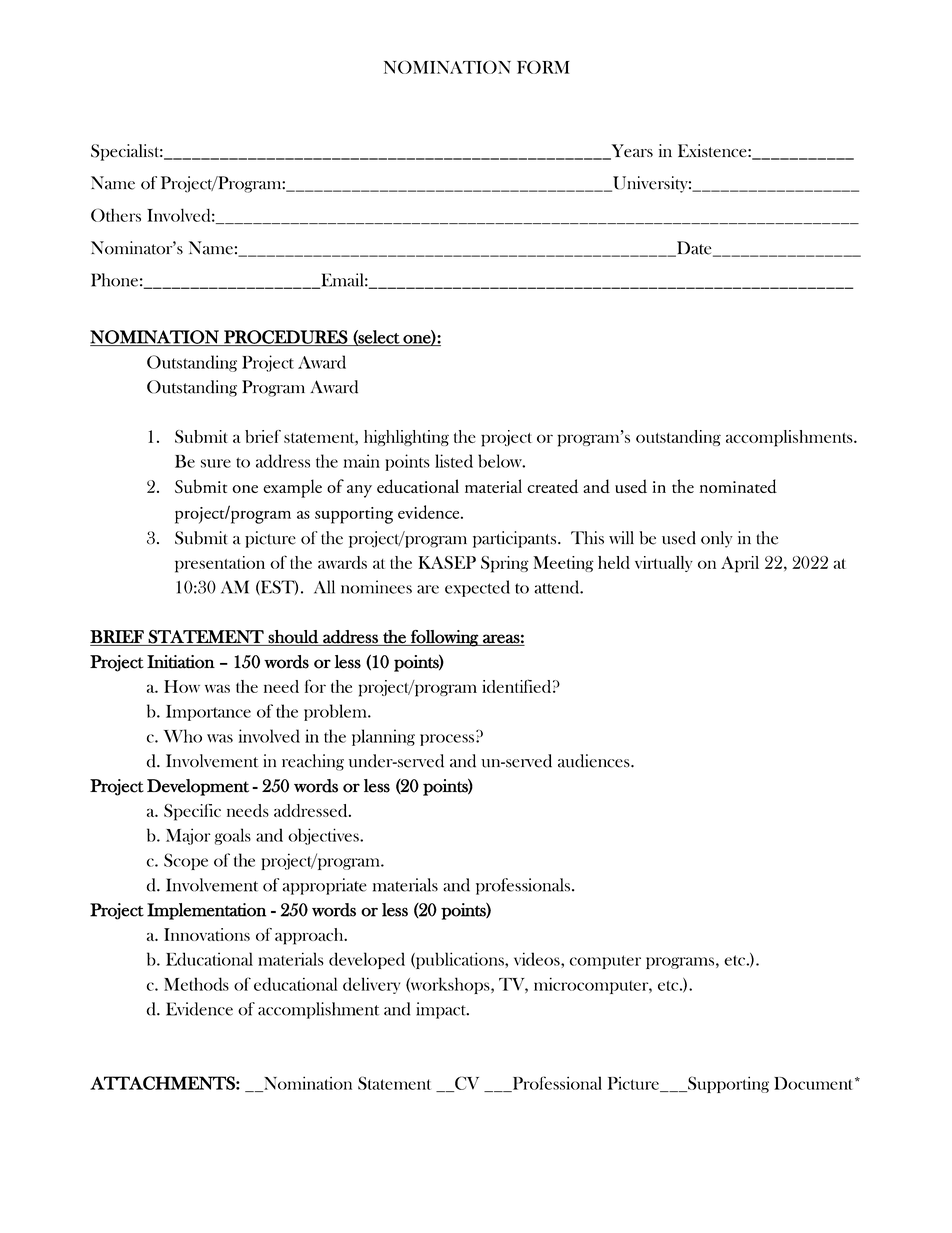 The width and height of the screenshot is (952, 1233). I want to click on Methods, so click(196, 984).
